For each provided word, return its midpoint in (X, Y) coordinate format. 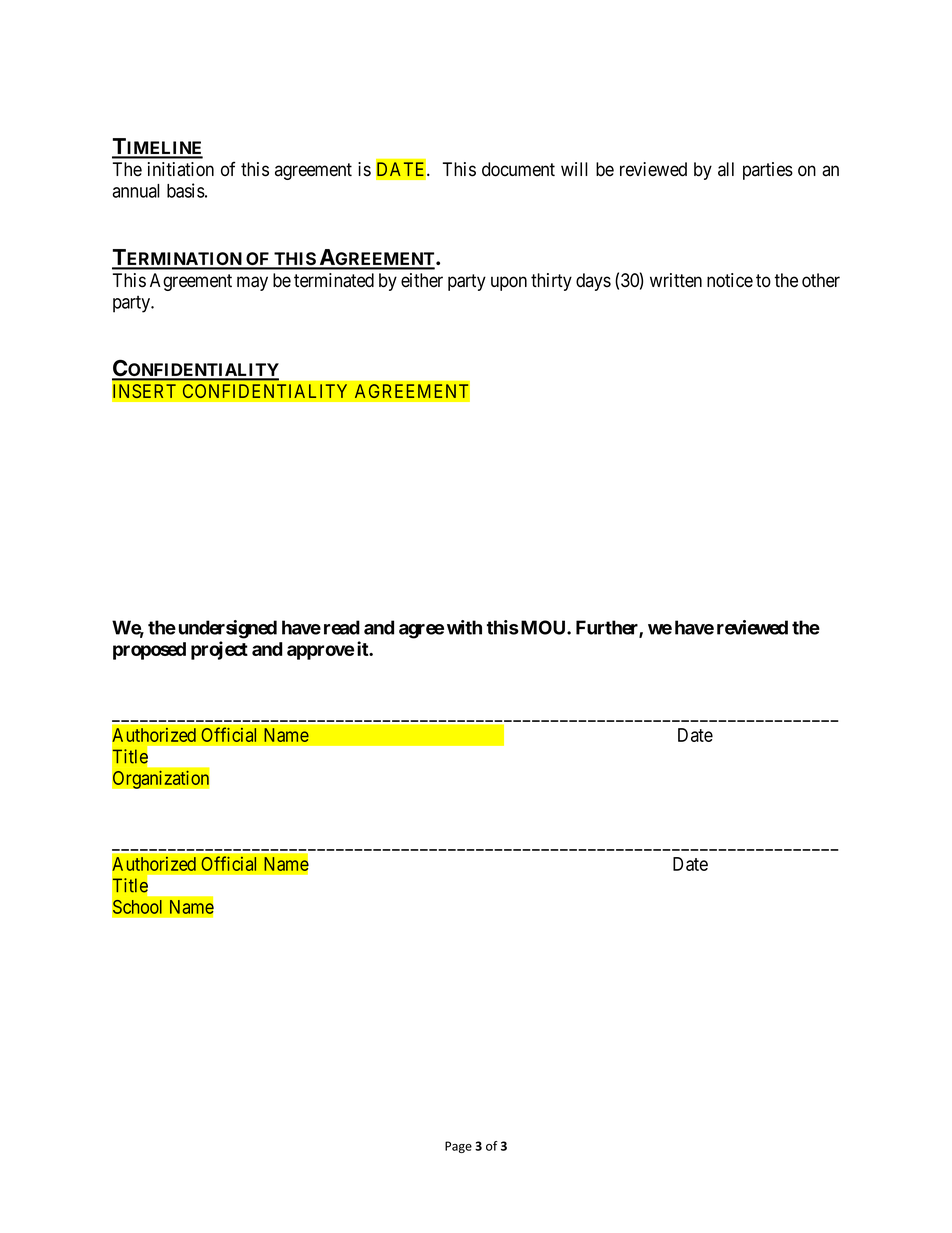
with (464, 627)
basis (186, 190)
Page (458, 1147)
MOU (543, 627)
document (518, 169)
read (342, 627)
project (219, 650)
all (726, 169)
